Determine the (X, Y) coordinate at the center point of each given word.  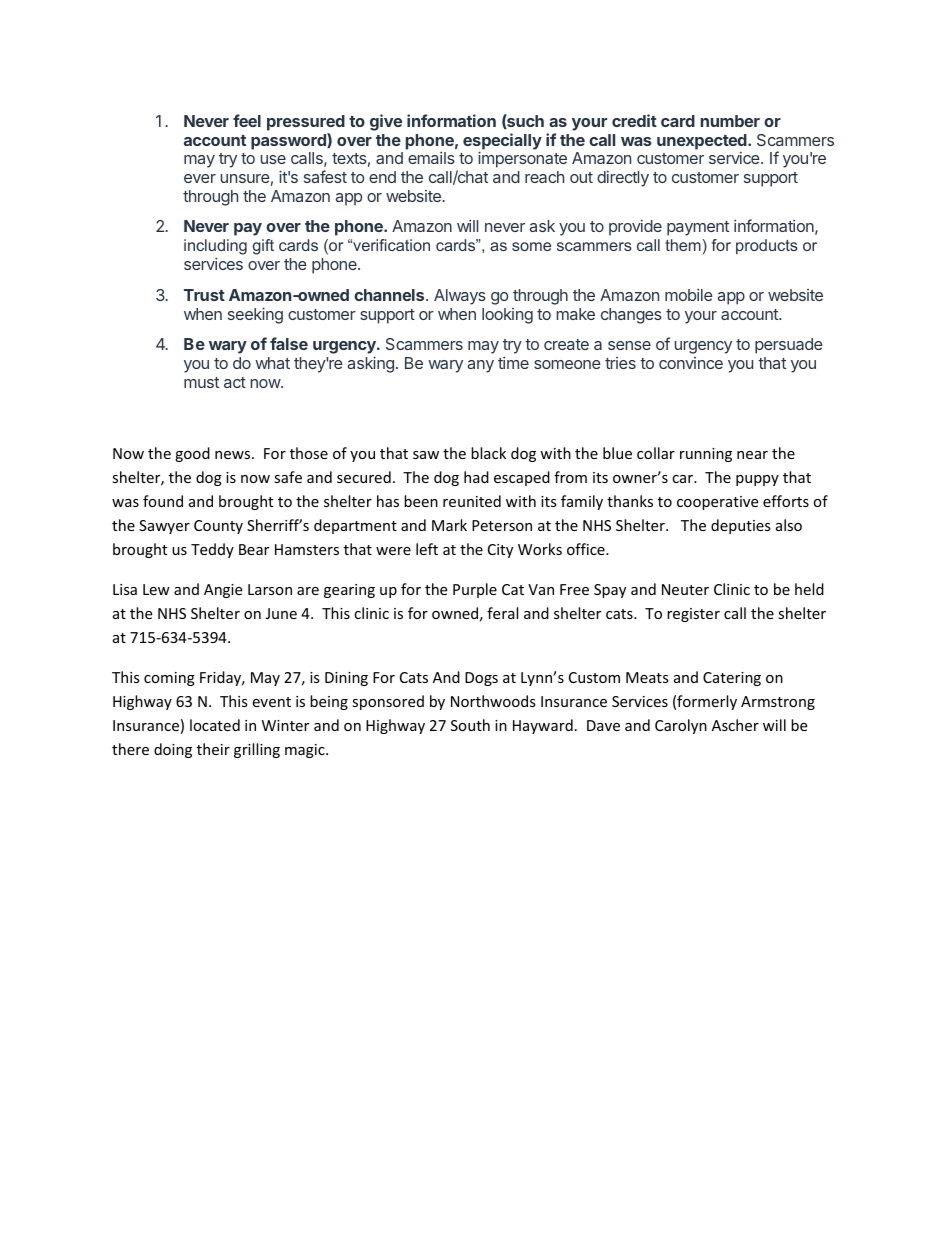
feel (247, 120)
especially (502, 142)
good (192, 454)
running (706, 455)
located (215, 725)
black (488, 453)
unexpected (703, 142)
